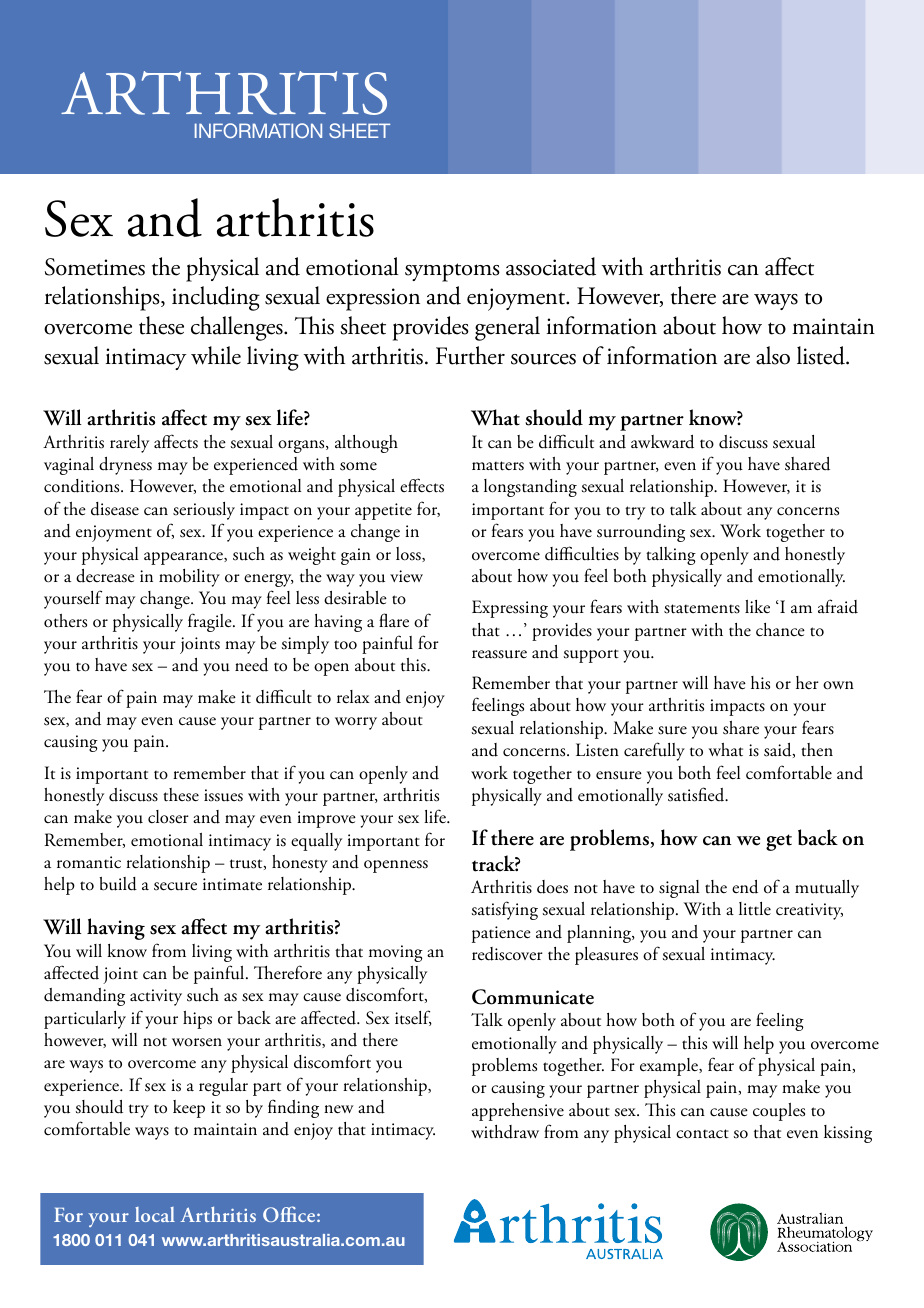 Image resolution: width=924 pixels, height=1308 pixels. What do you see at coordinates (406, 576) in the document?
I see `view` at bounding box center [406, 576].
